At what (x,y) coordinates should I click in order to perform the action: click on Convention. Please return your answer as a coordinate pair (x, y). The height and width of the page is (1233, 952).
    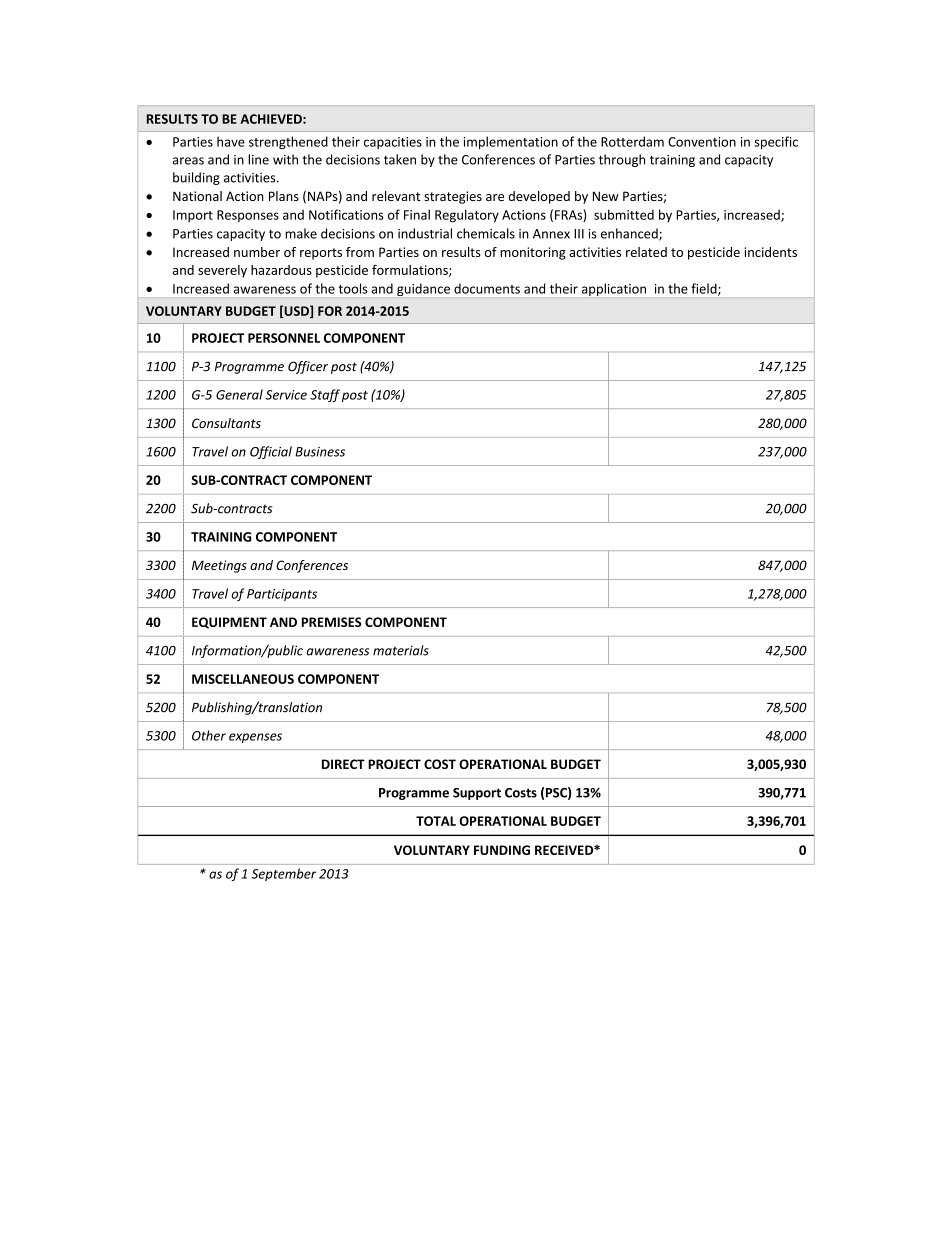
    Looking at the image, I should click on (702, 142).
